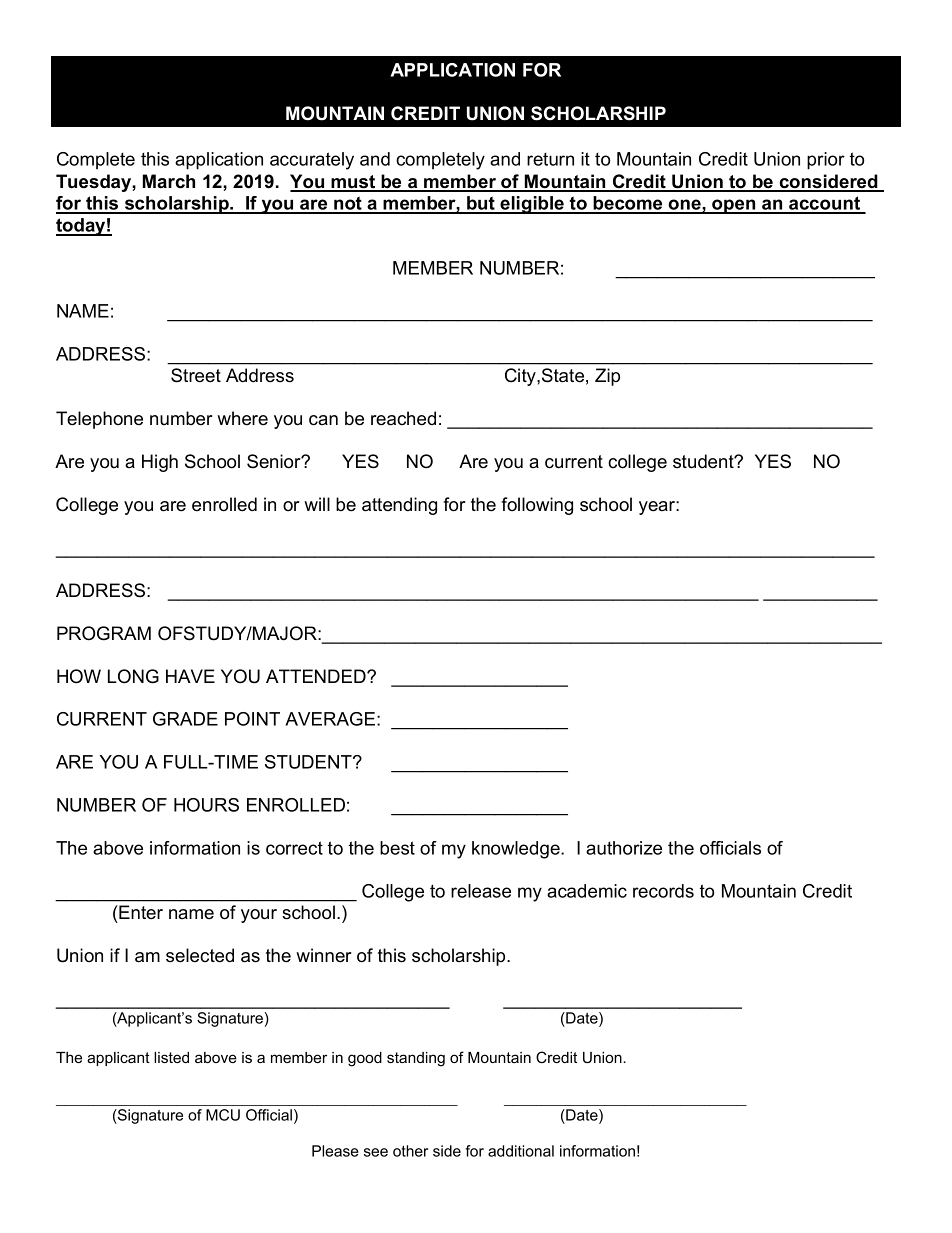  Describe the element at coordinates (537, 506) in the page. I see `following` at that location.
